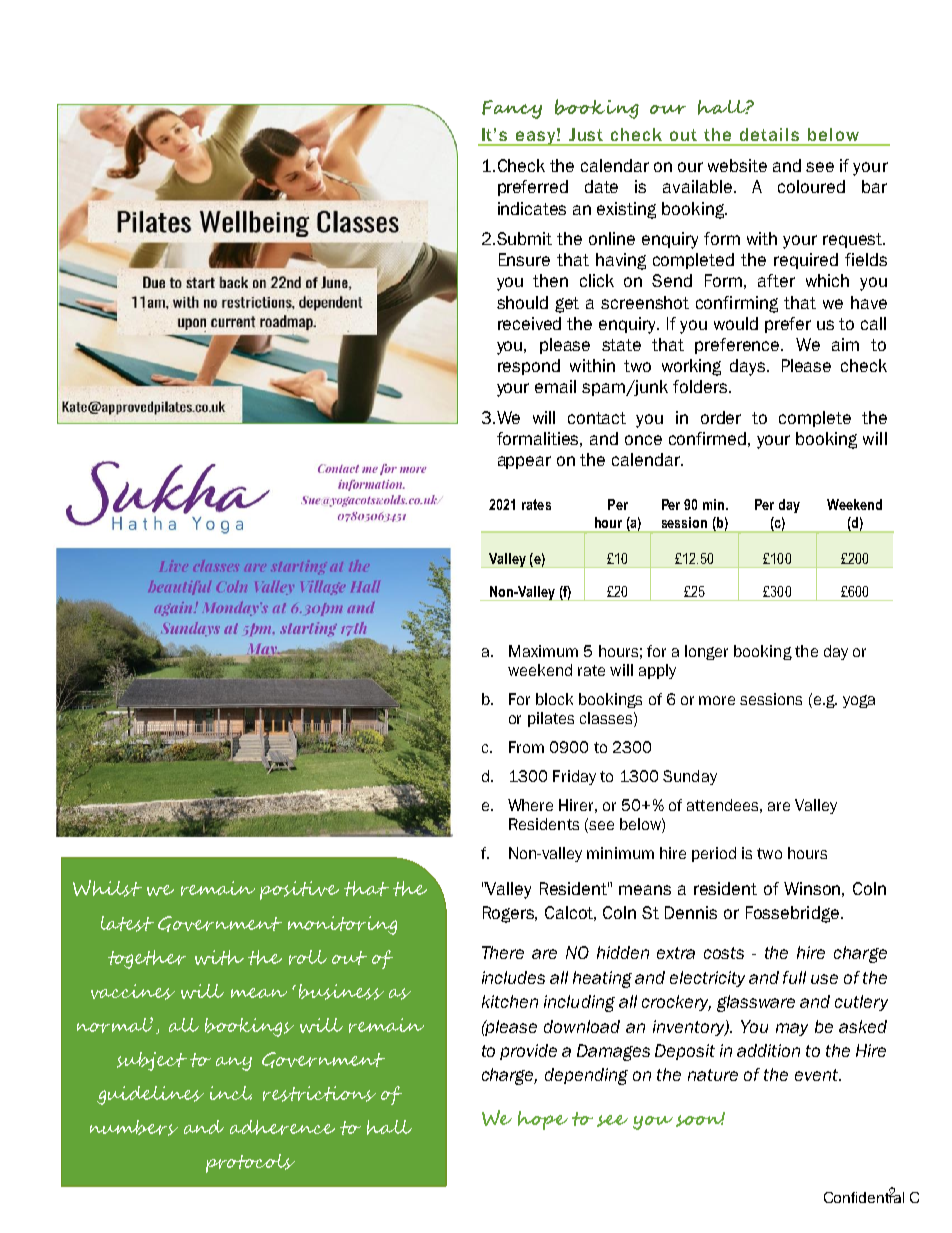  Describe the element at coordinates (543, 1120) in the image. I see `hope` at that location.
